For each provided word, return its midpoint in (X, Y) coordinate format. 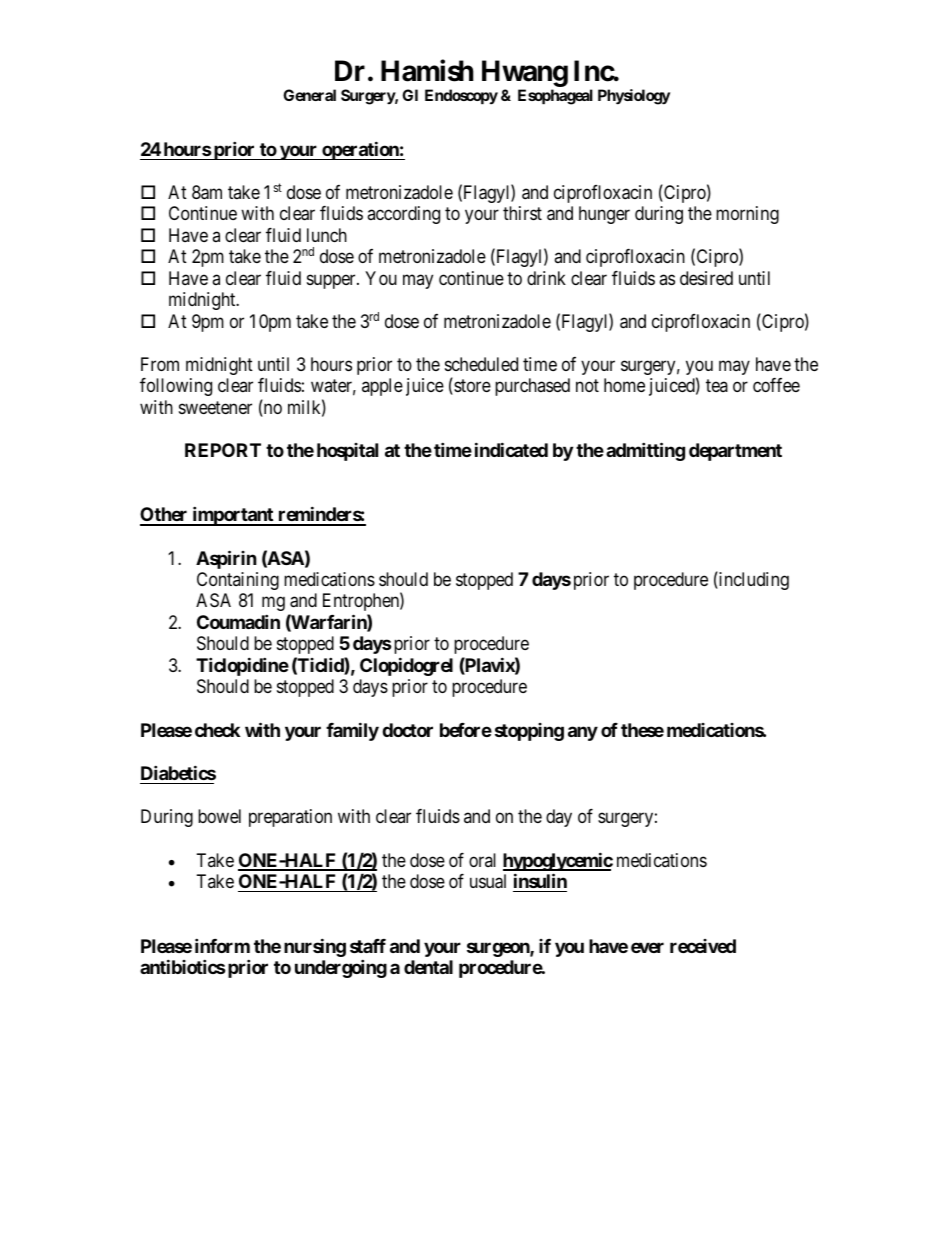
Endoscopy (461, 97)
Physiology (634, 97)
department (735, 452)
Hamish (427, 70)
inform (222, 945)
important (233, 516)
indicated (511, 449)
